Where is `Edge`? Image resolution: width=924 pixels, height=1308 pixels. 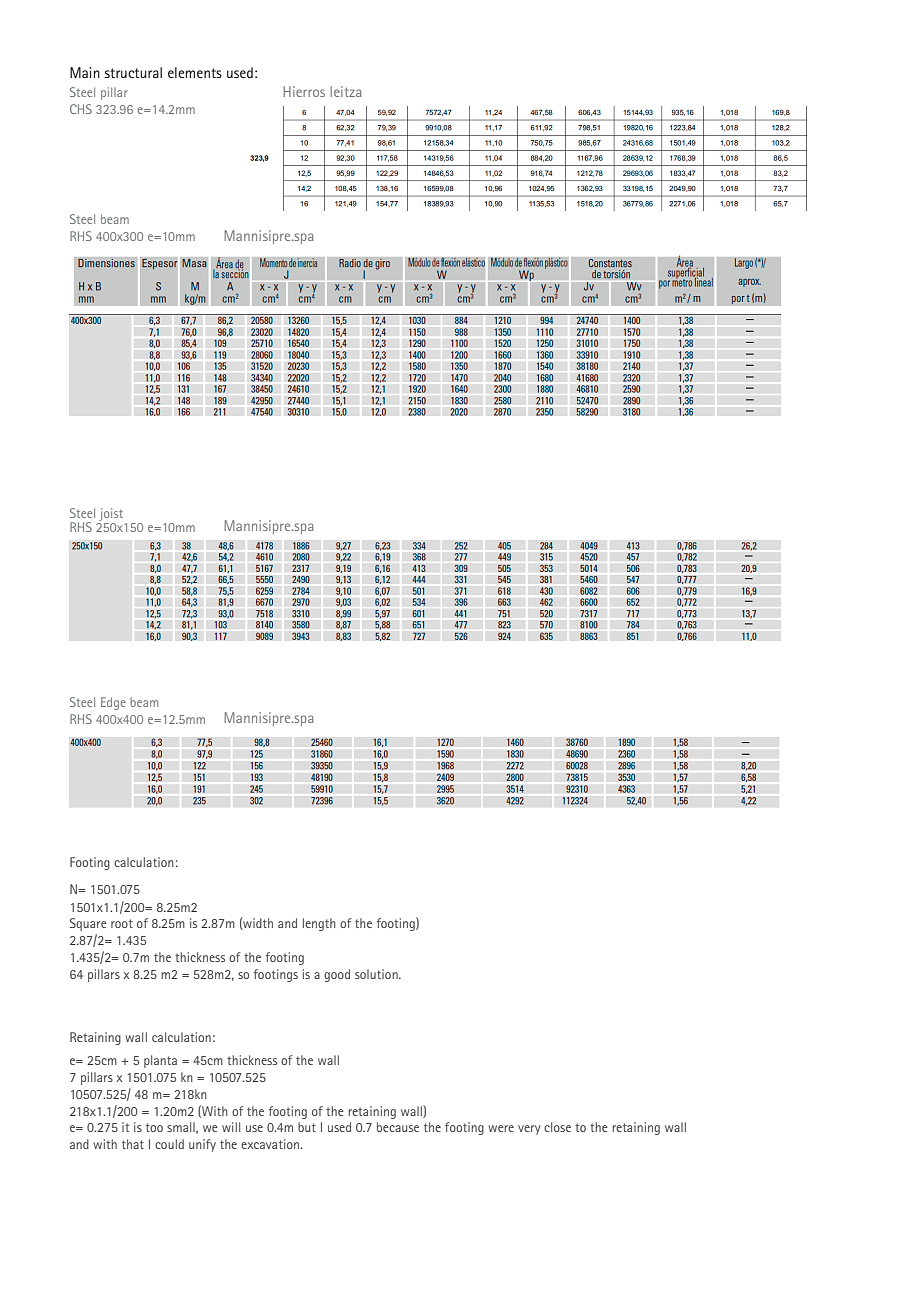 Edge is located at coordinates (113, 703).
